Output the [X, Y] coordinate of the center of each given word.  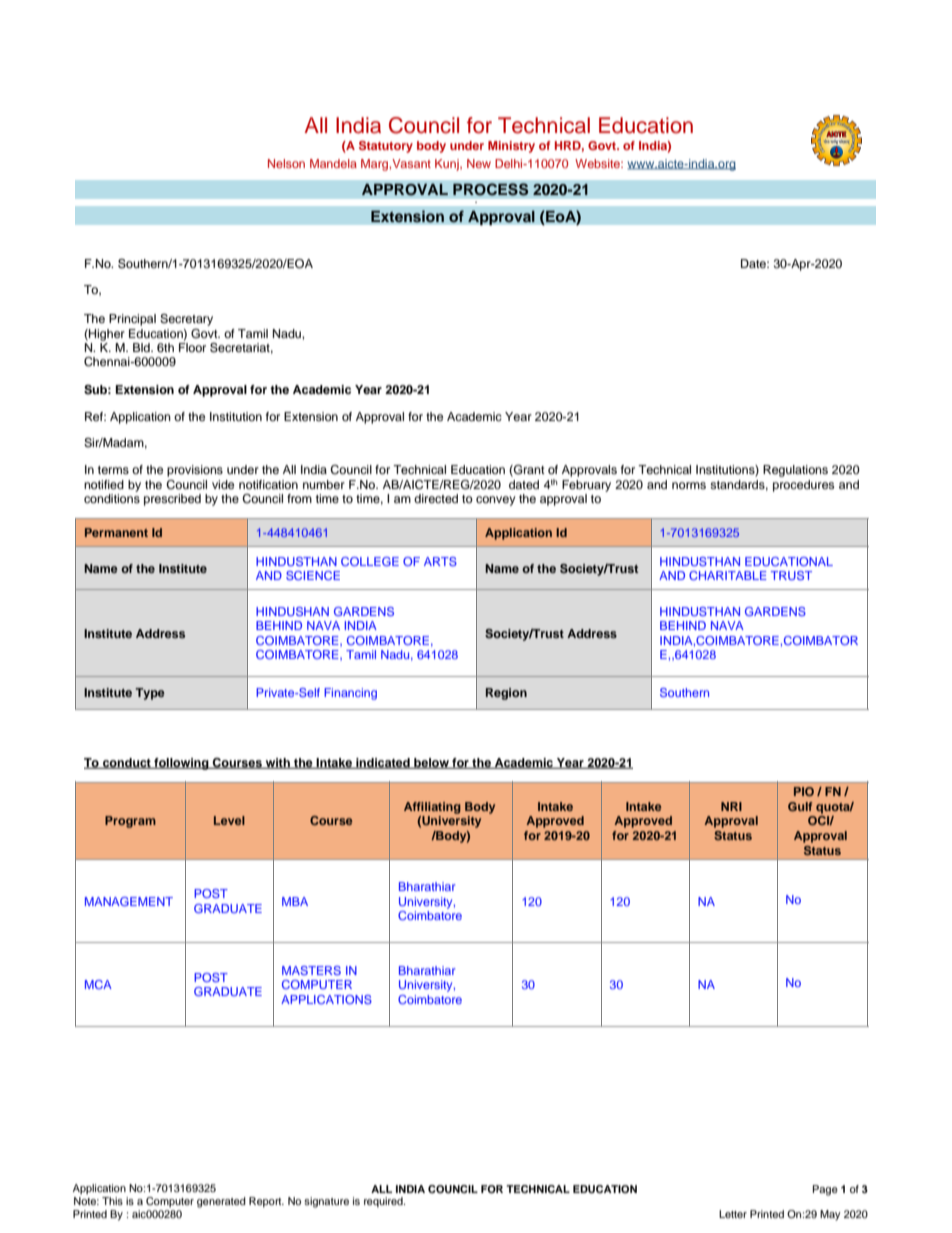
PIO [804, 791]
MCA [98, 984]
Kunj [448, 165]
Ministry [511, 147]
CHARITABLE [728, 575]
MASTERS [311, 970]
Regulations [795, 471]
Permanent [116, 532]
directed [436, 498]
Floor [192, 347]
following [181, 764]
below [431, 763]
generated [221, 1202]
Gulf [800, 806]
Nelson [286, 163]
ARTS [440, 561]
